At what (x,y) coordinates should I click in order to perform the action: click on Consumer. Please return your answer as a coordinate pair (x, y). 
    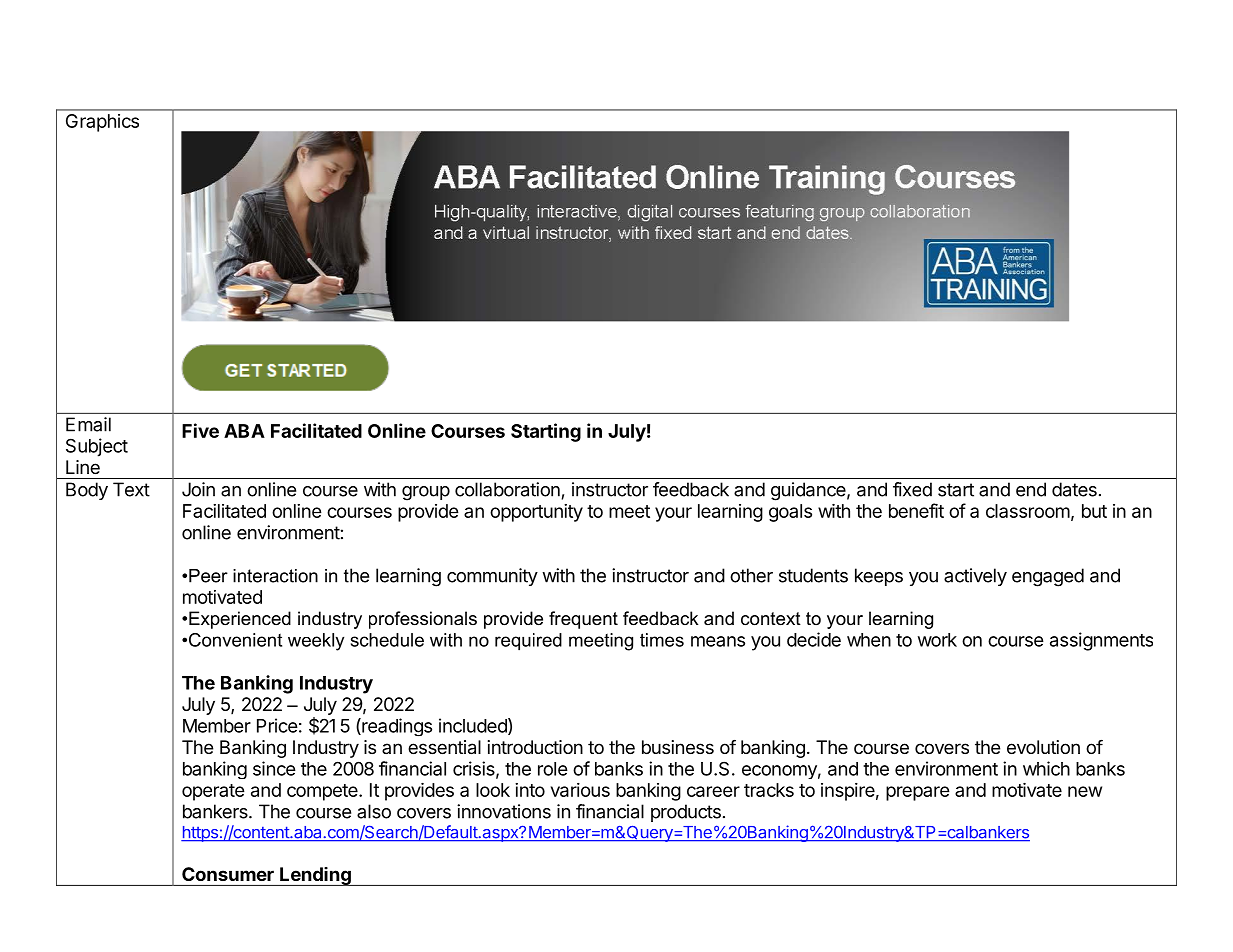
    Looking at the image, I should click on (228, 874).
